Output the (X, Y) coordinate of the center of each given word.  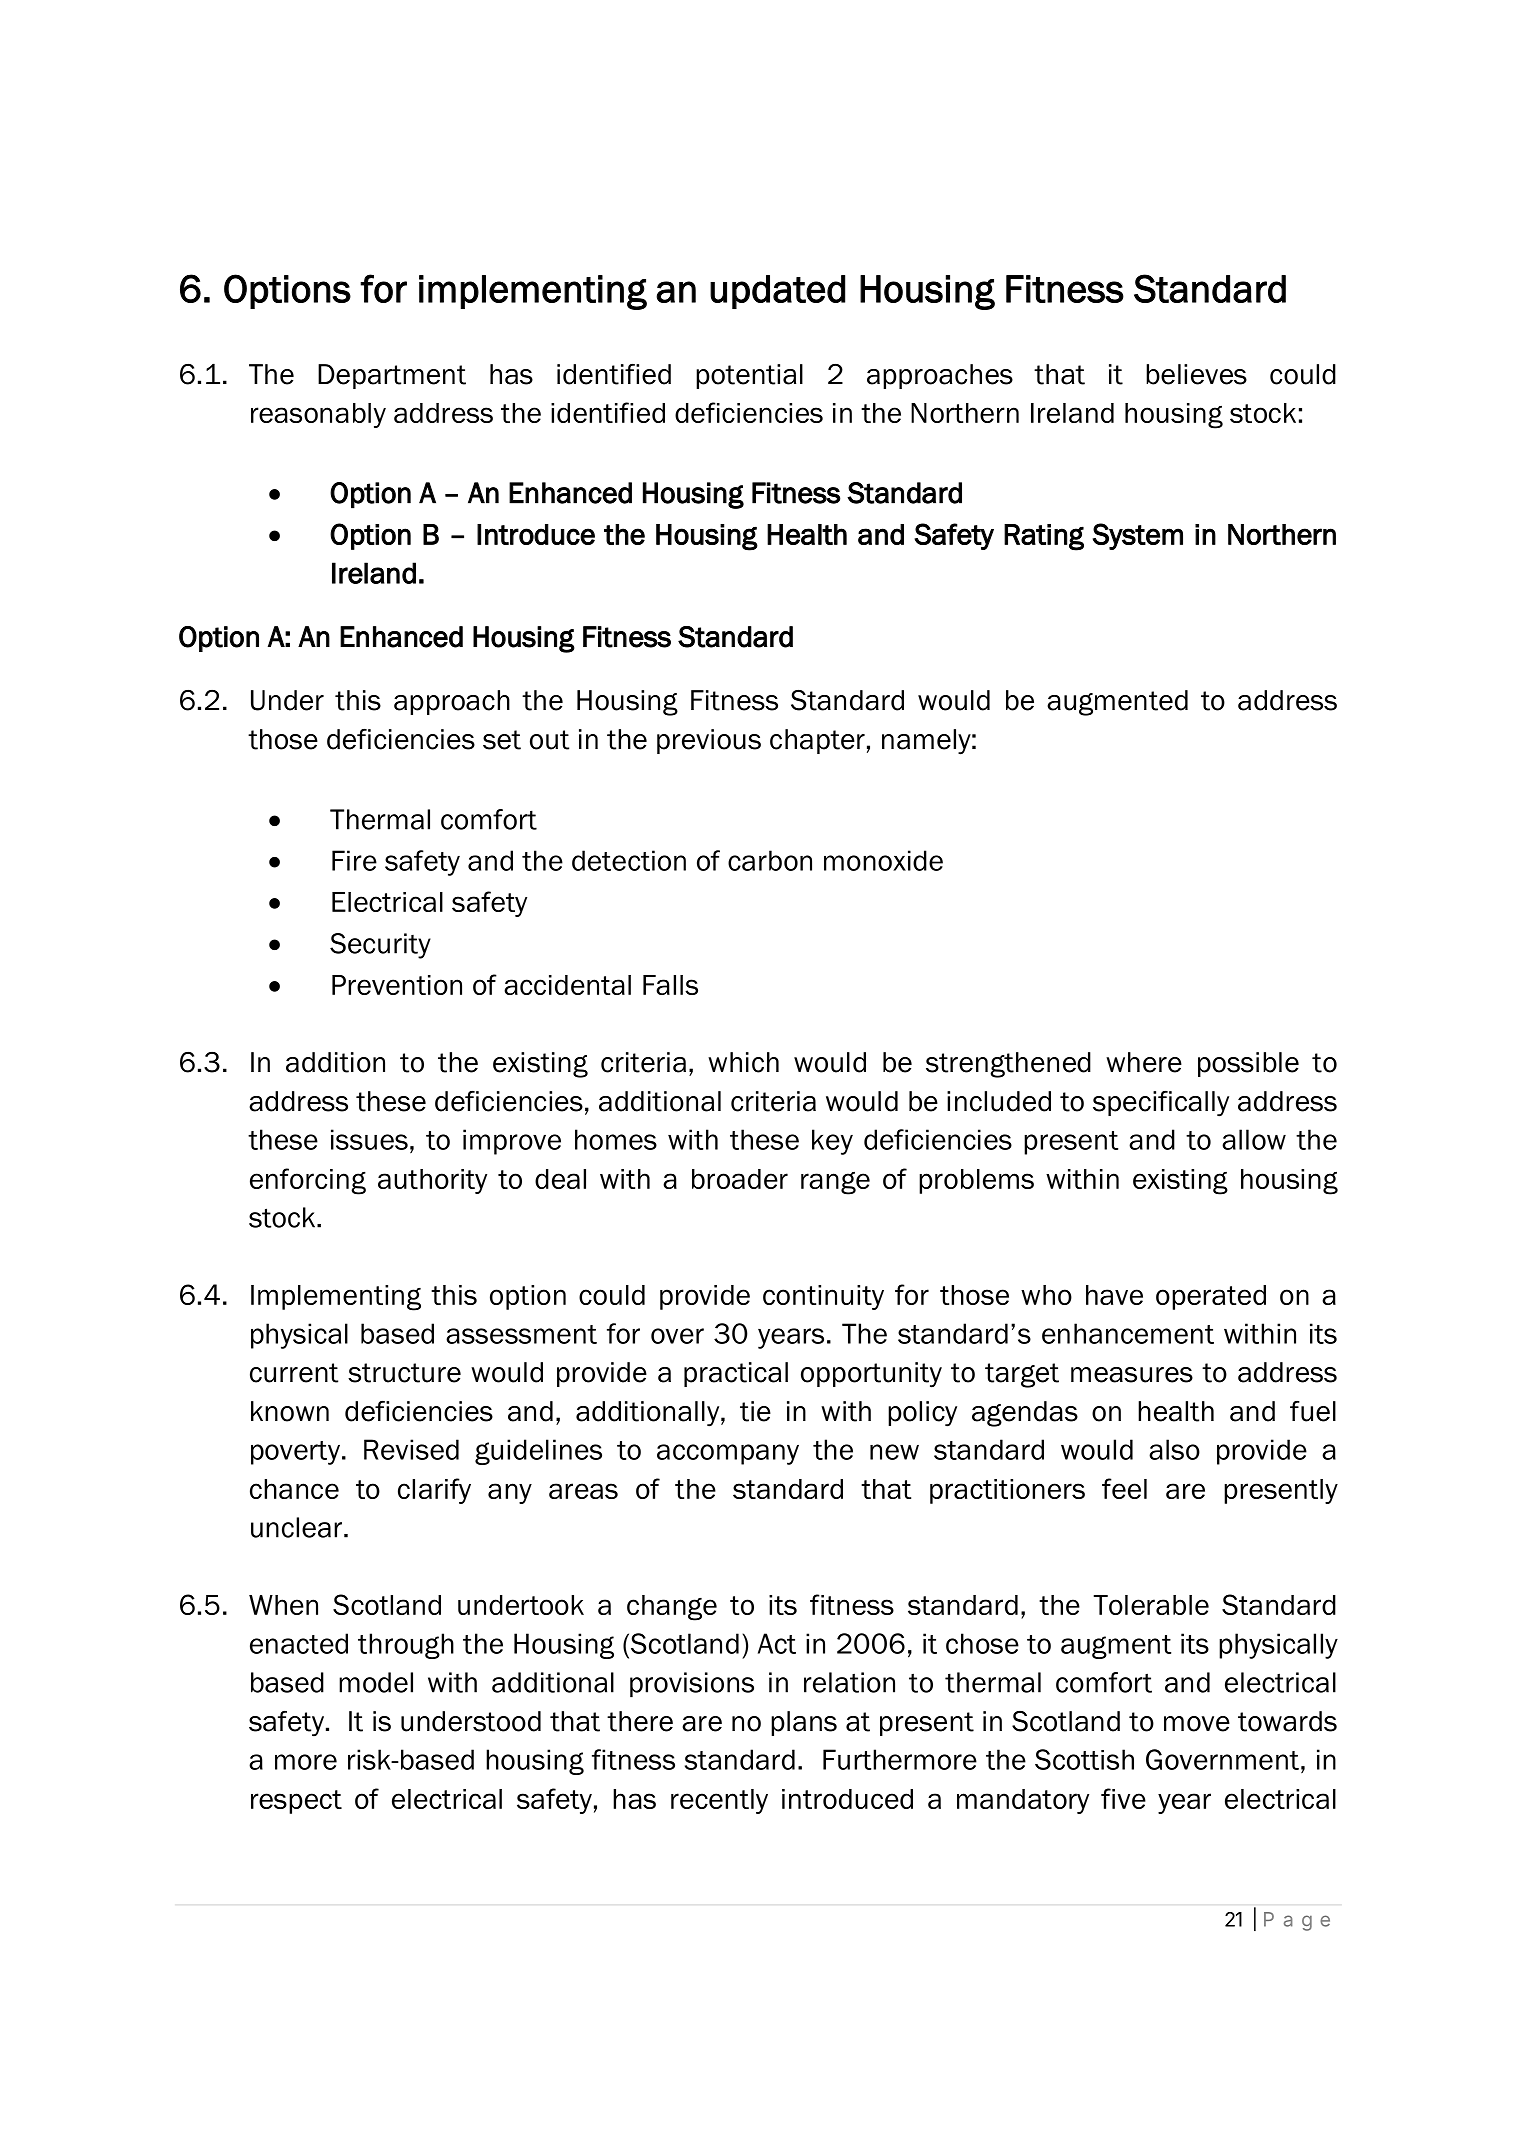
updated (777, 292)
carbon (770, 860)
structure (404, 1373)
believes (1196, 374)
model (376, 1682)
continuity (823, 1297)
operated (1211, 1297)
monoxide (883, 860)
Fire (354, 860)
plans (804, 1723)
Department (392, 376)
